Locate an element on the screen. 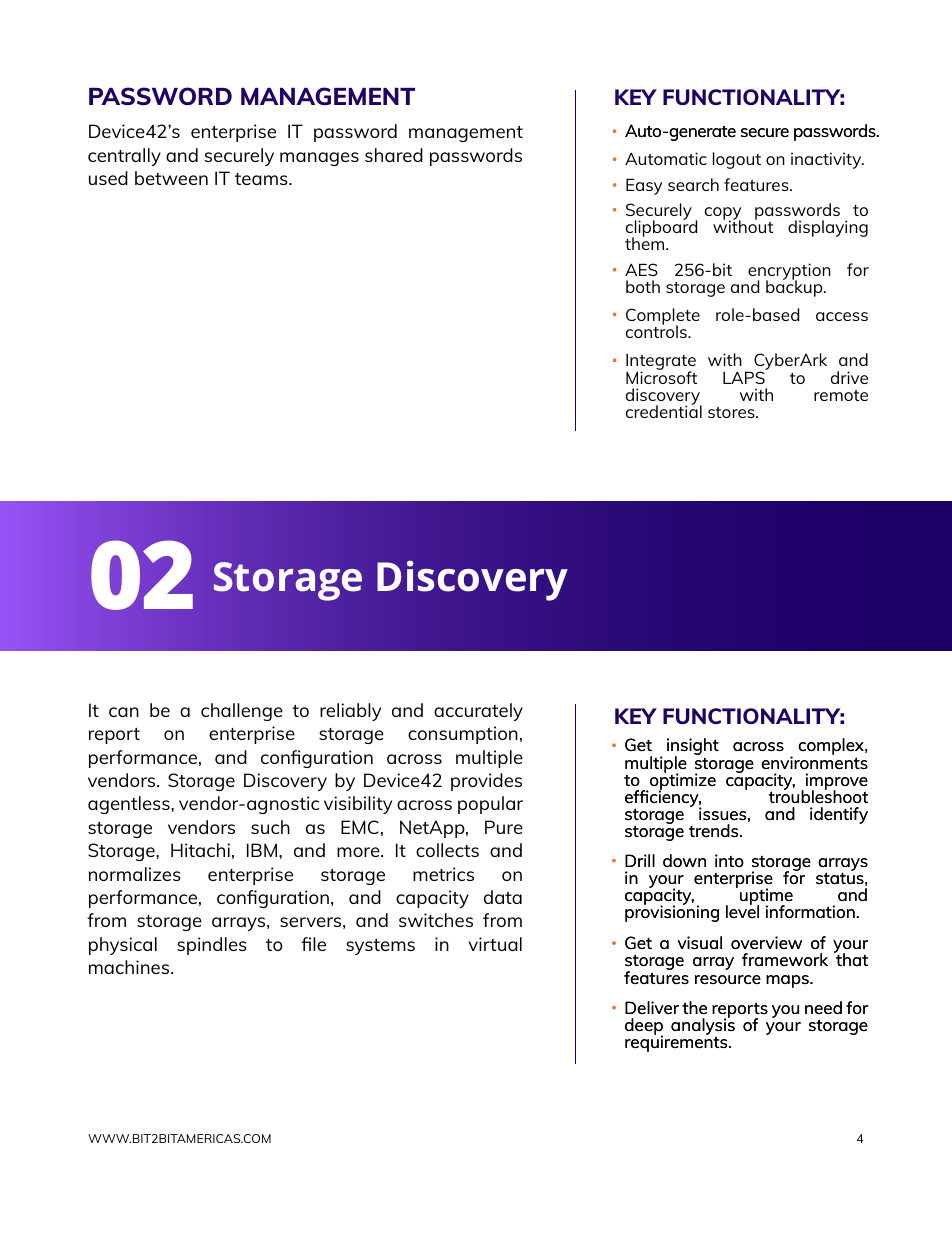 This screenshot has height=1233, width=952. teams is located at coordinates (262, 179).
